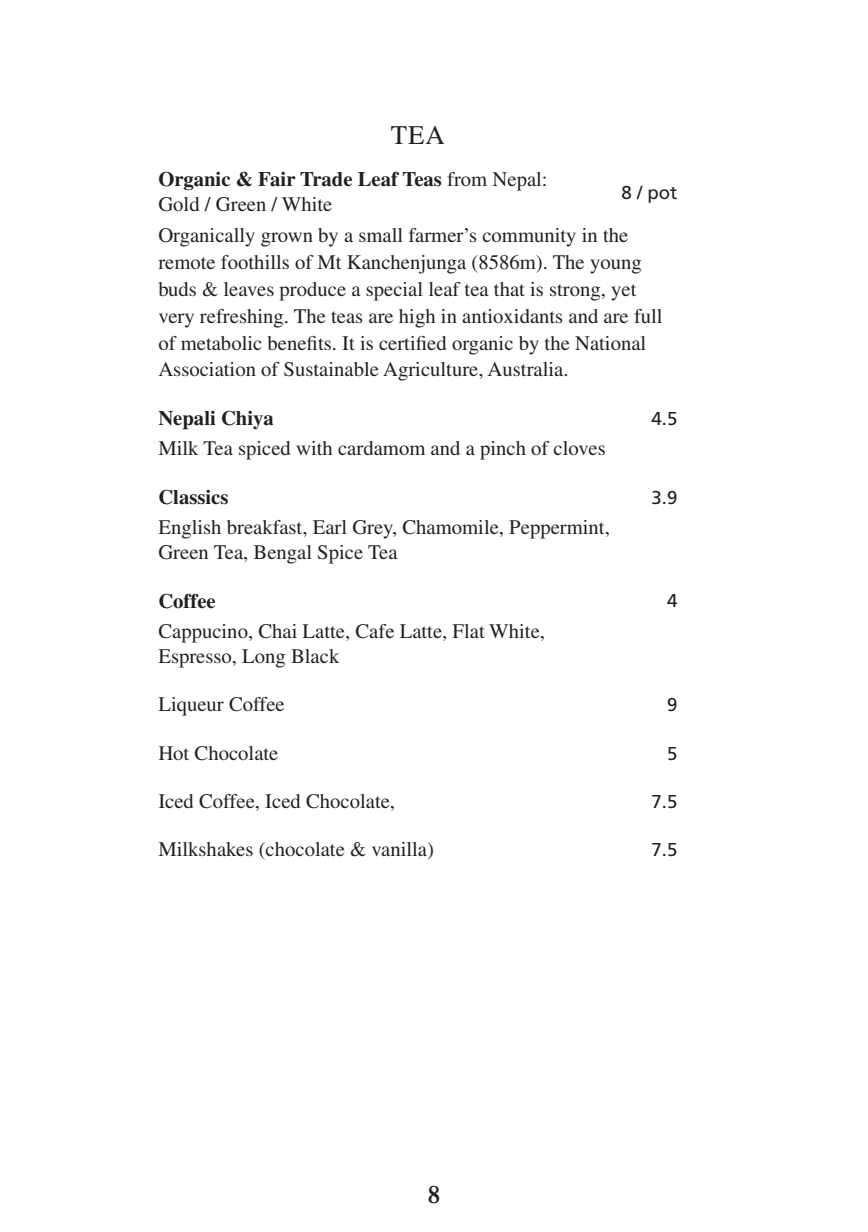  I want to click on Fair, so click(277, 179).
